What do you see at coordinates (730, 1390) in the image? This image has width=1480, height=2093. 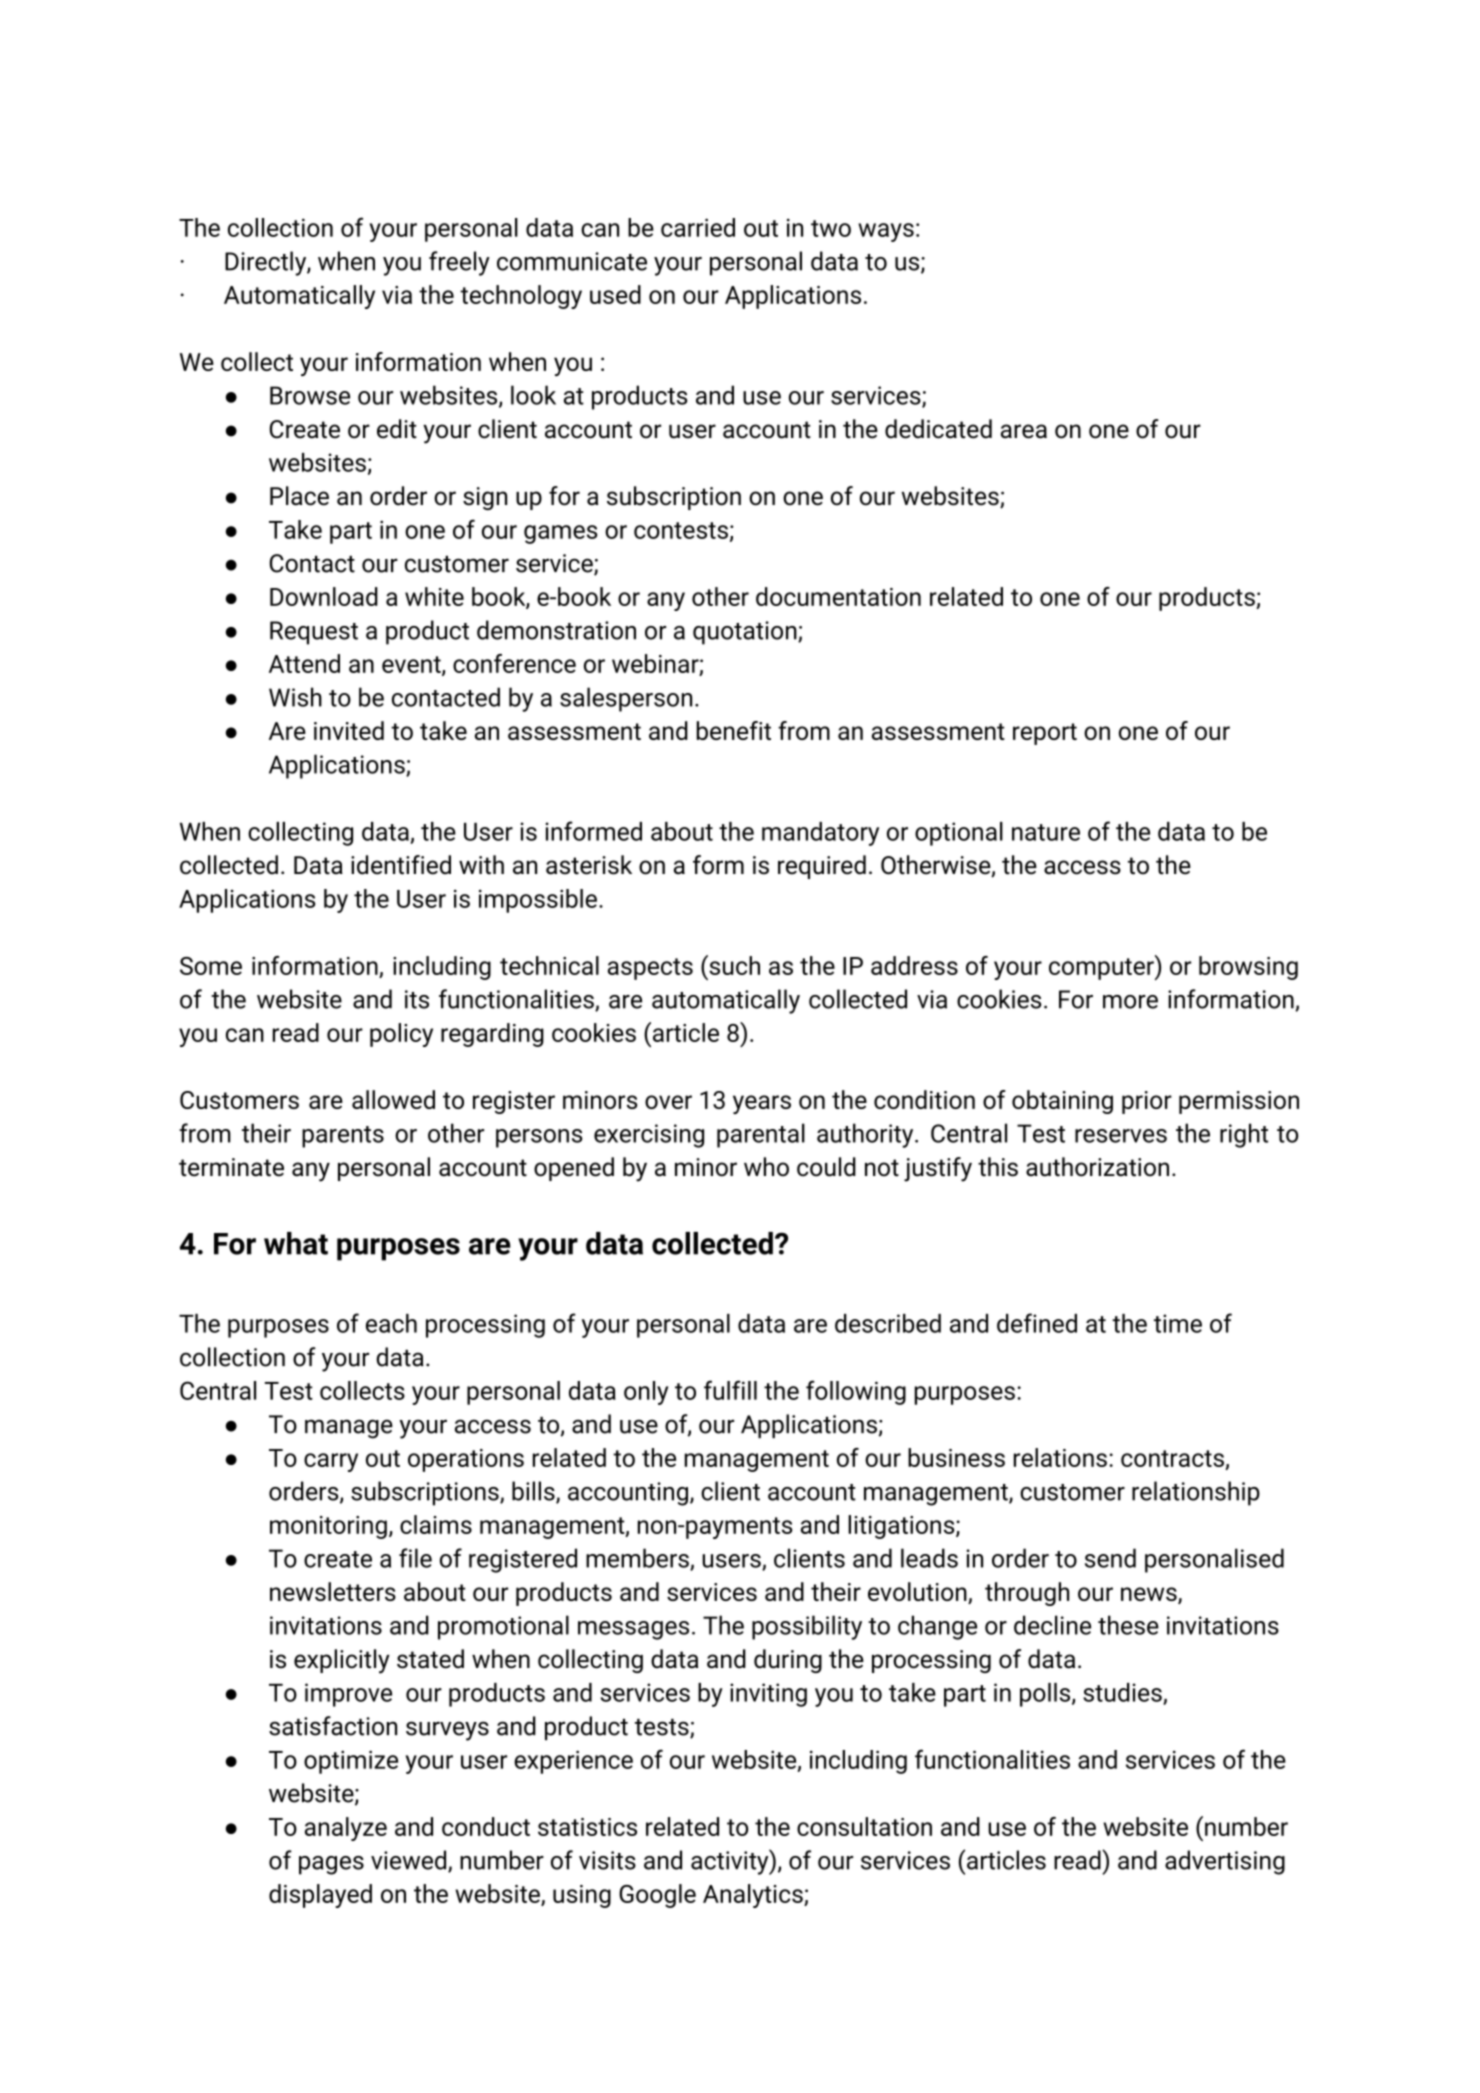 I see `fulfill` at bounding box center [730, 1390].
